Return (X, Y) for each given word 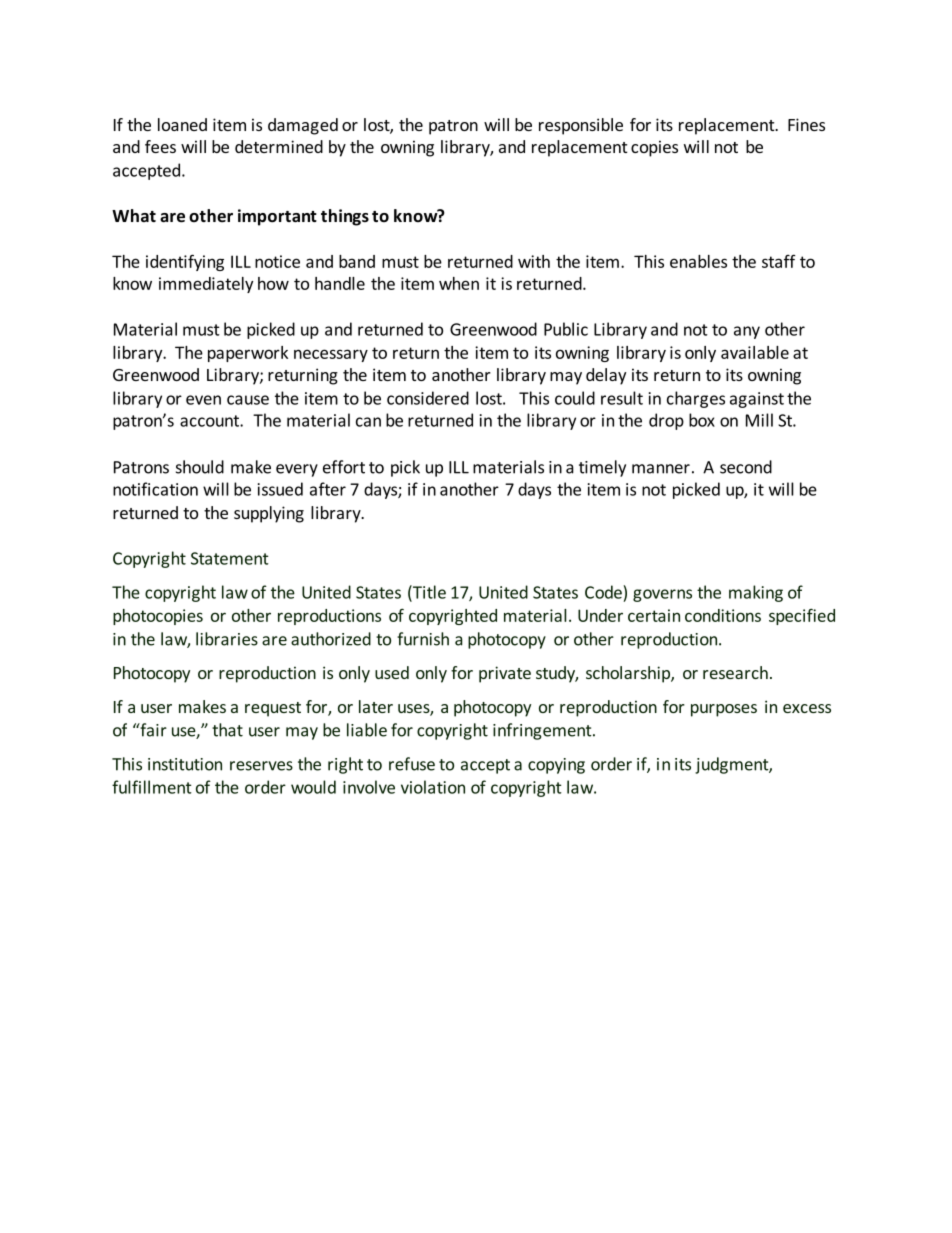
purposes (724, 710)
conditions (723, 615)
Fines (806, 124)
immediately (206, 285)
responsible (581, 126)
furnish (423, 639)
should (200, 467)
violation (433, 787)
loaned (182, 124)
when (459, 283)
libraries (227, 639)
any (747, 332)
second (746, 467)
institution (185, 764)
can (368, 422)
